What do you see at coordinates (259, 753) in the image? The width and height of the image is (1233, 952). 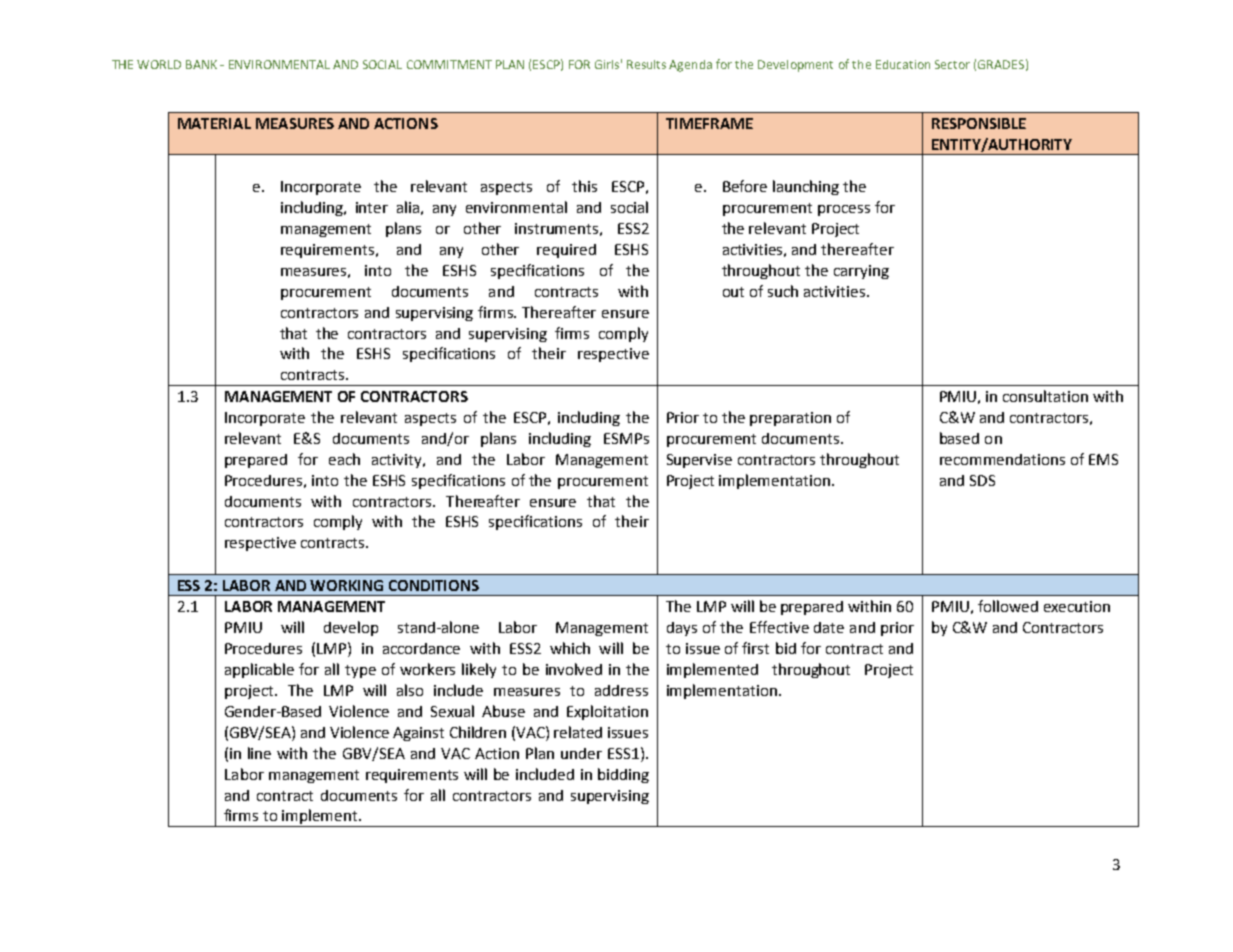 I see `line` at bounding box center [259, 753].
